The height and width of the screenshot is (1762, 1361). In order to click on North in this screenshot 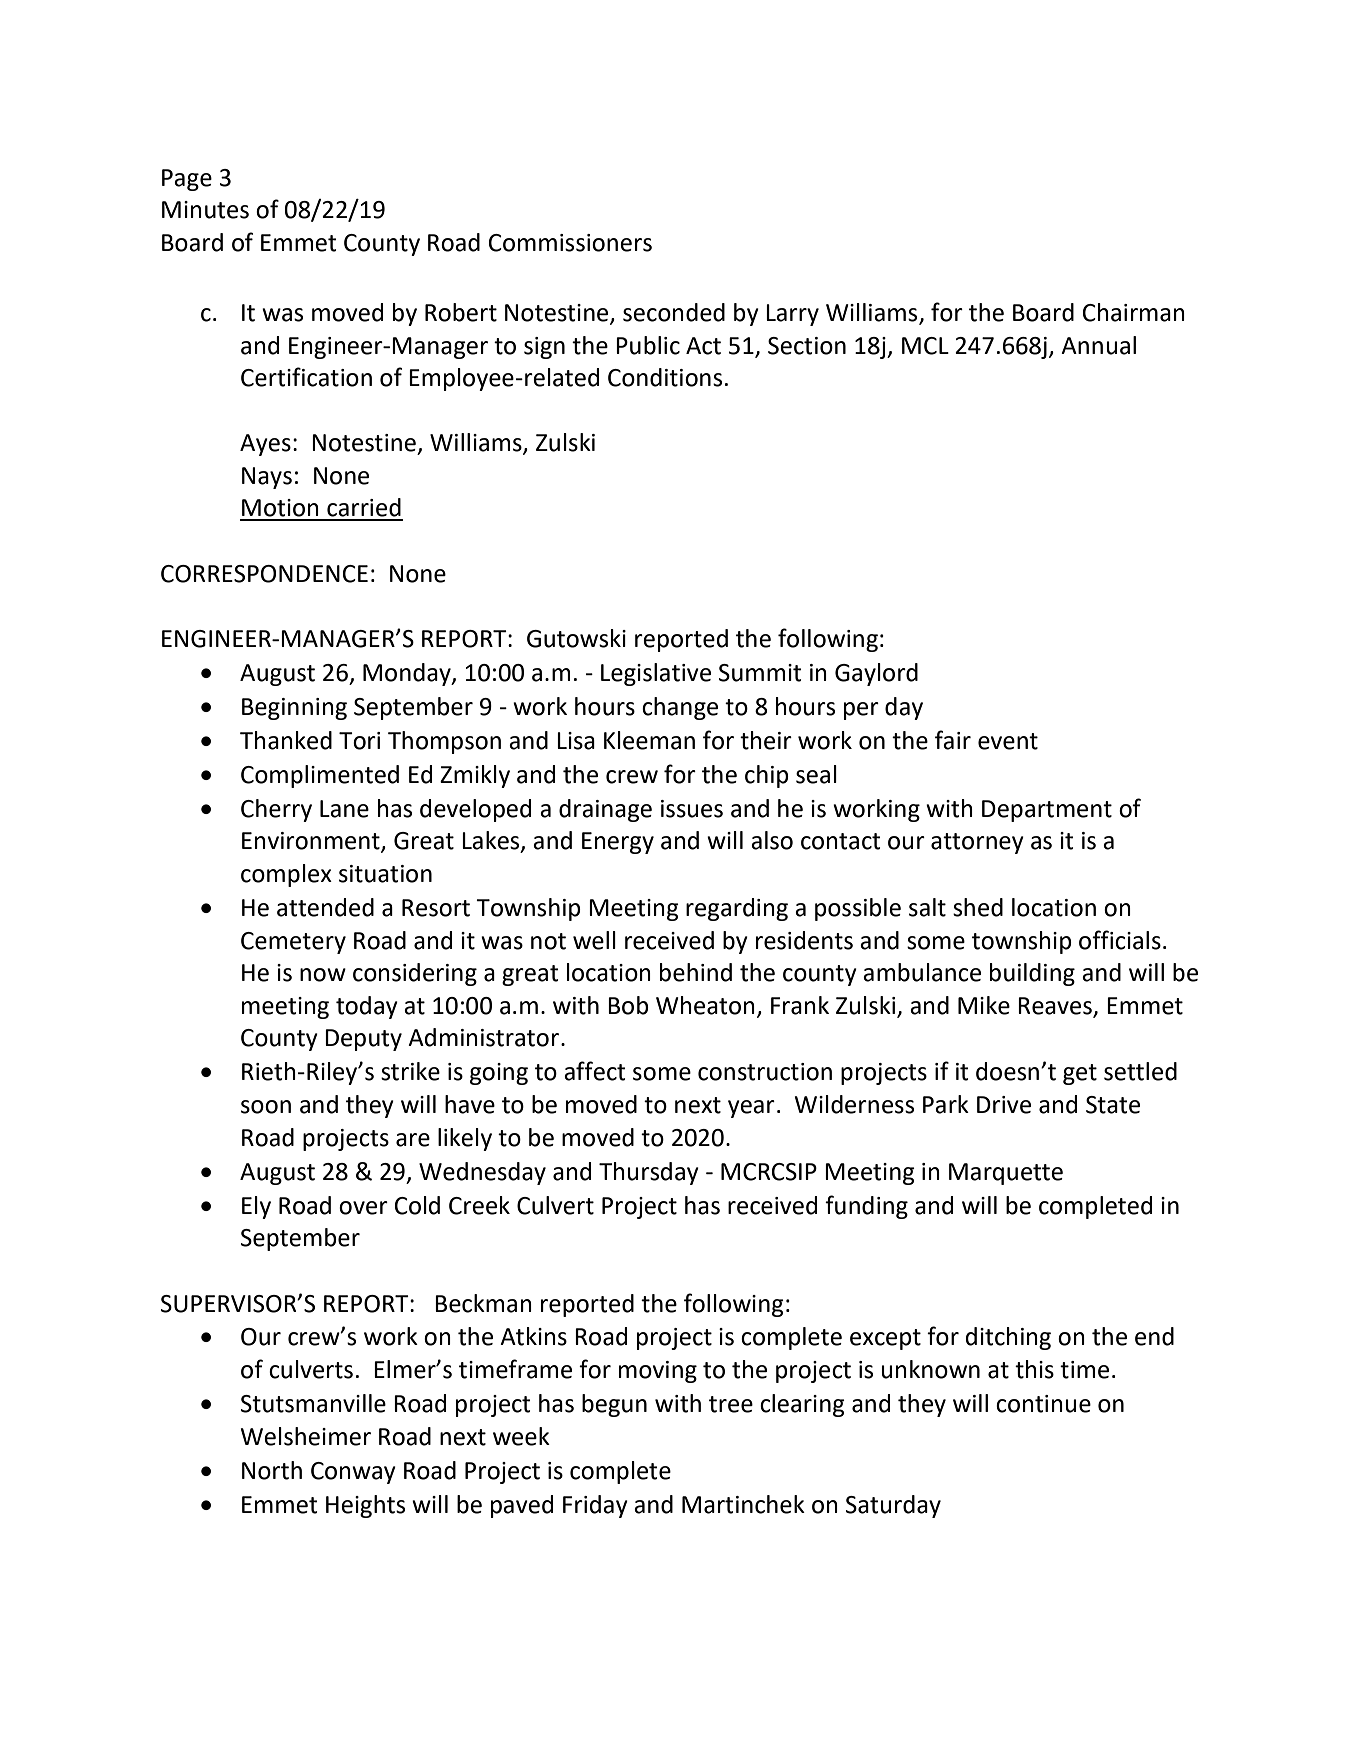, I will do `click(272, 1470)`.
